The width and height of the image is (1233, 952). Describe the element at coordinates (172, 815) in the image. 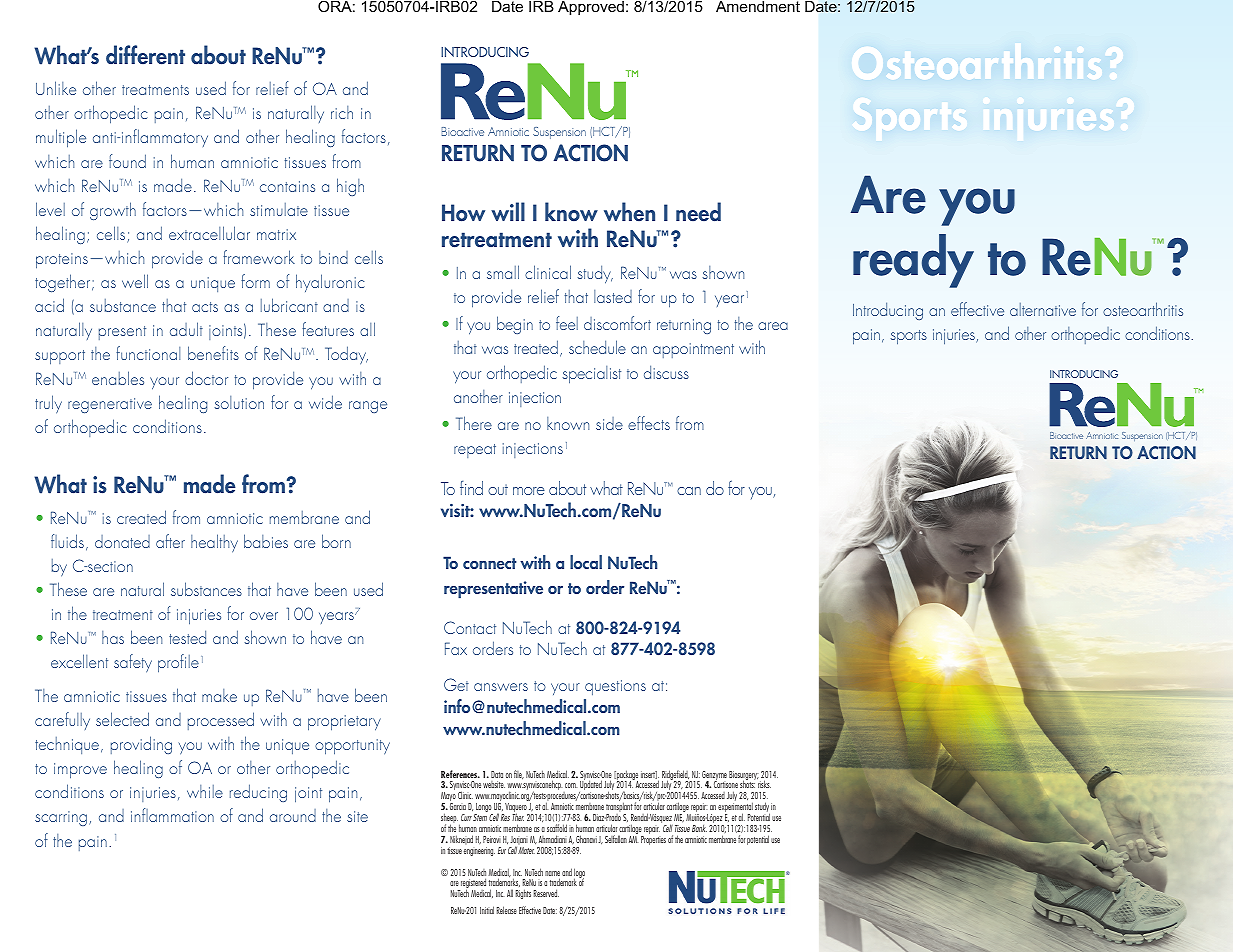

I see `inflammation` at that location.
